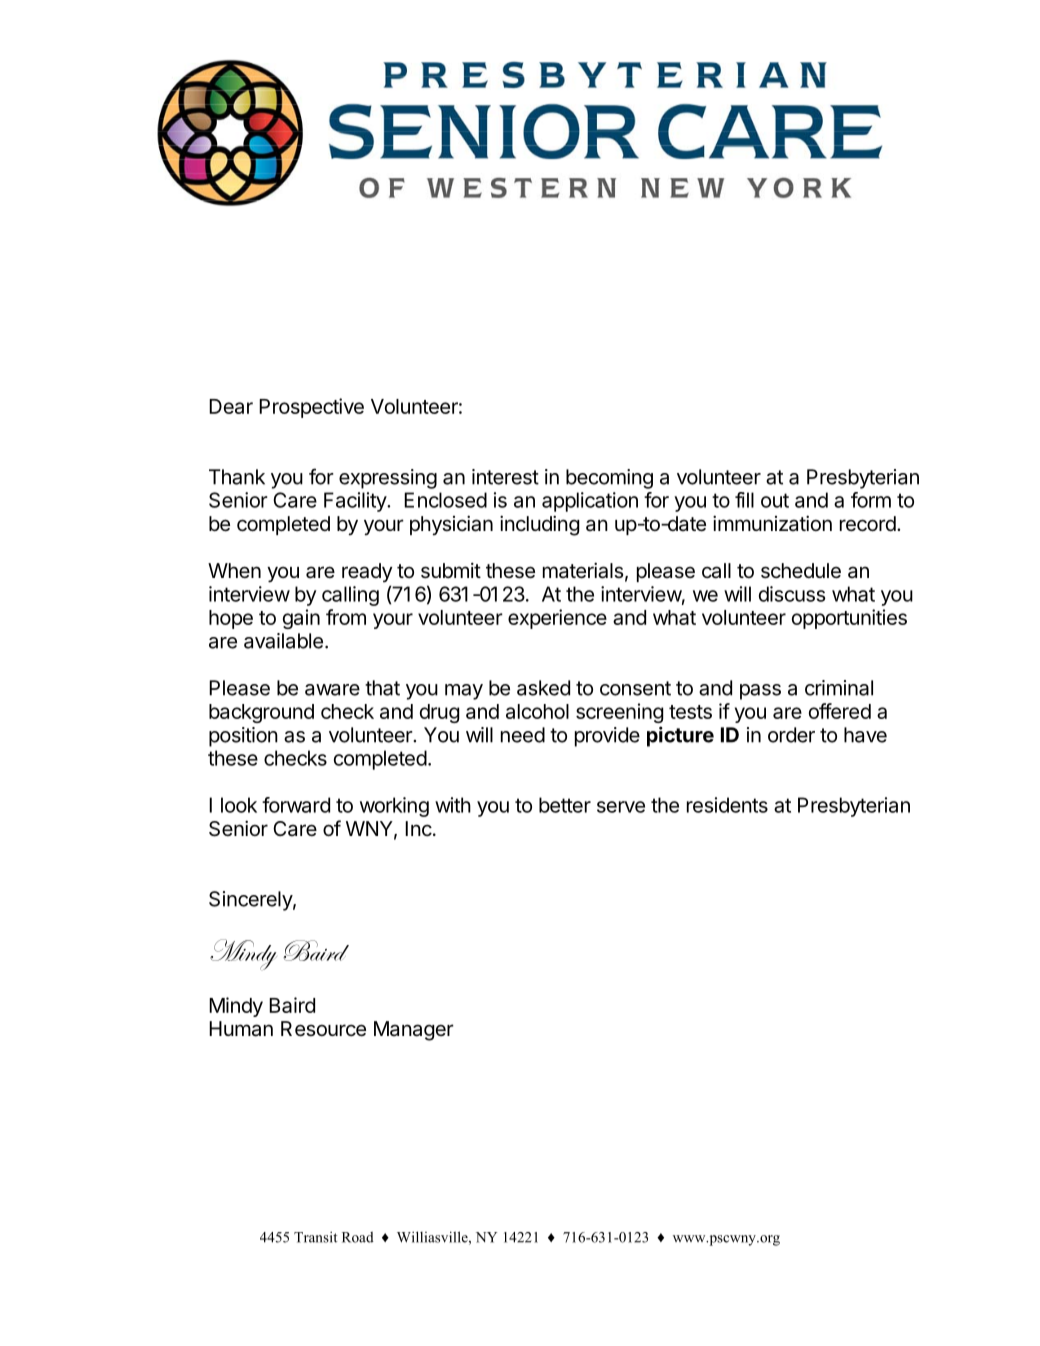 The height and width of the screenshot is (1346, 1040). Describe the element at coordinates (311, 408) in the screenshot. I see `Prospective` at that location.
